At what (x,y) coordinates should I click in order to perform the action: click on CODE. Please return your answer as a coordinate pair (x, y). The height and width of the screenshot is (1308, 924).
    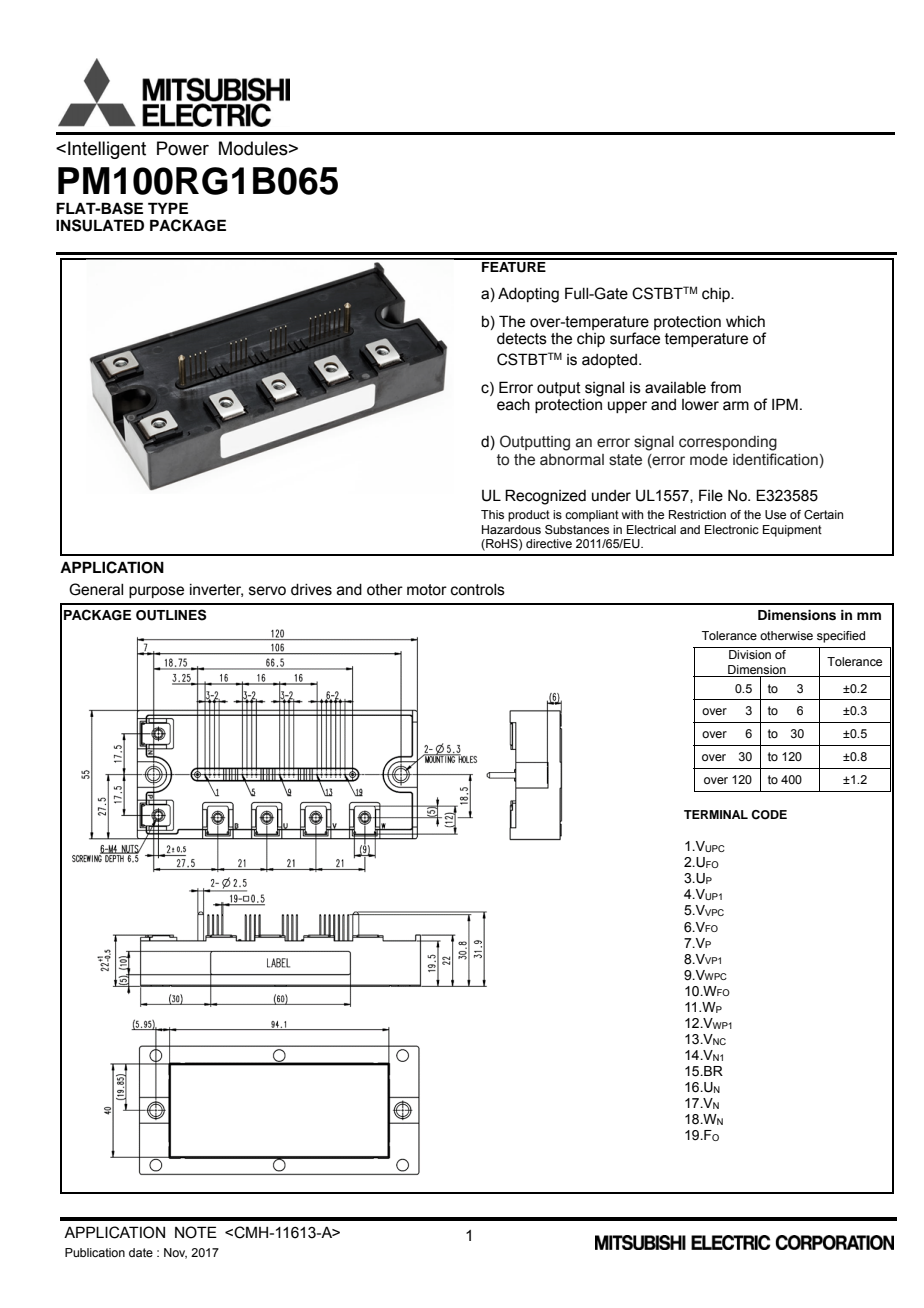
    Looking at the image, I should click on (769, 815).
